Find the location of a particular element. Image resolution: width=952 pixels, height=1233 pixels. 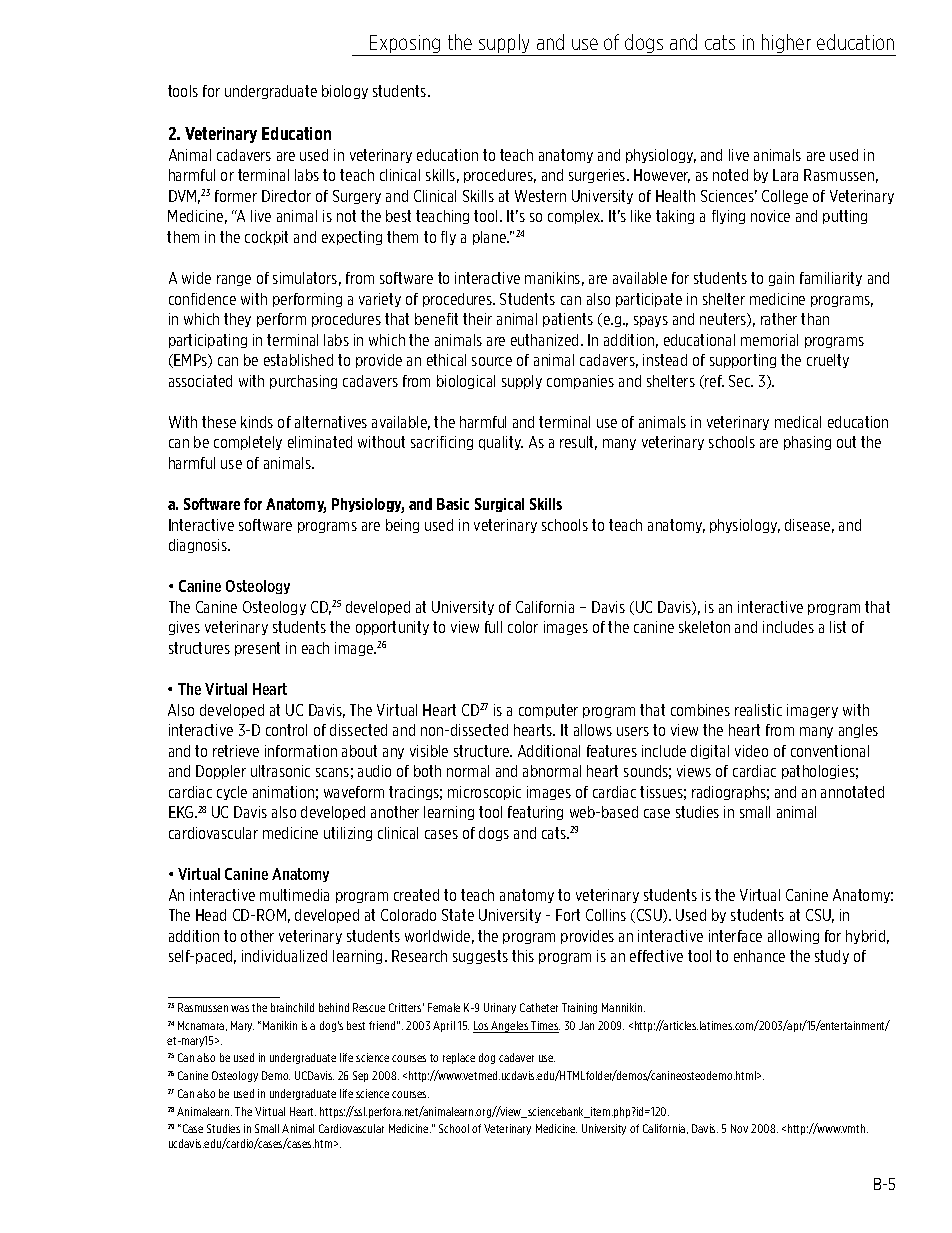

computer is located at coordinates (548, 711).
